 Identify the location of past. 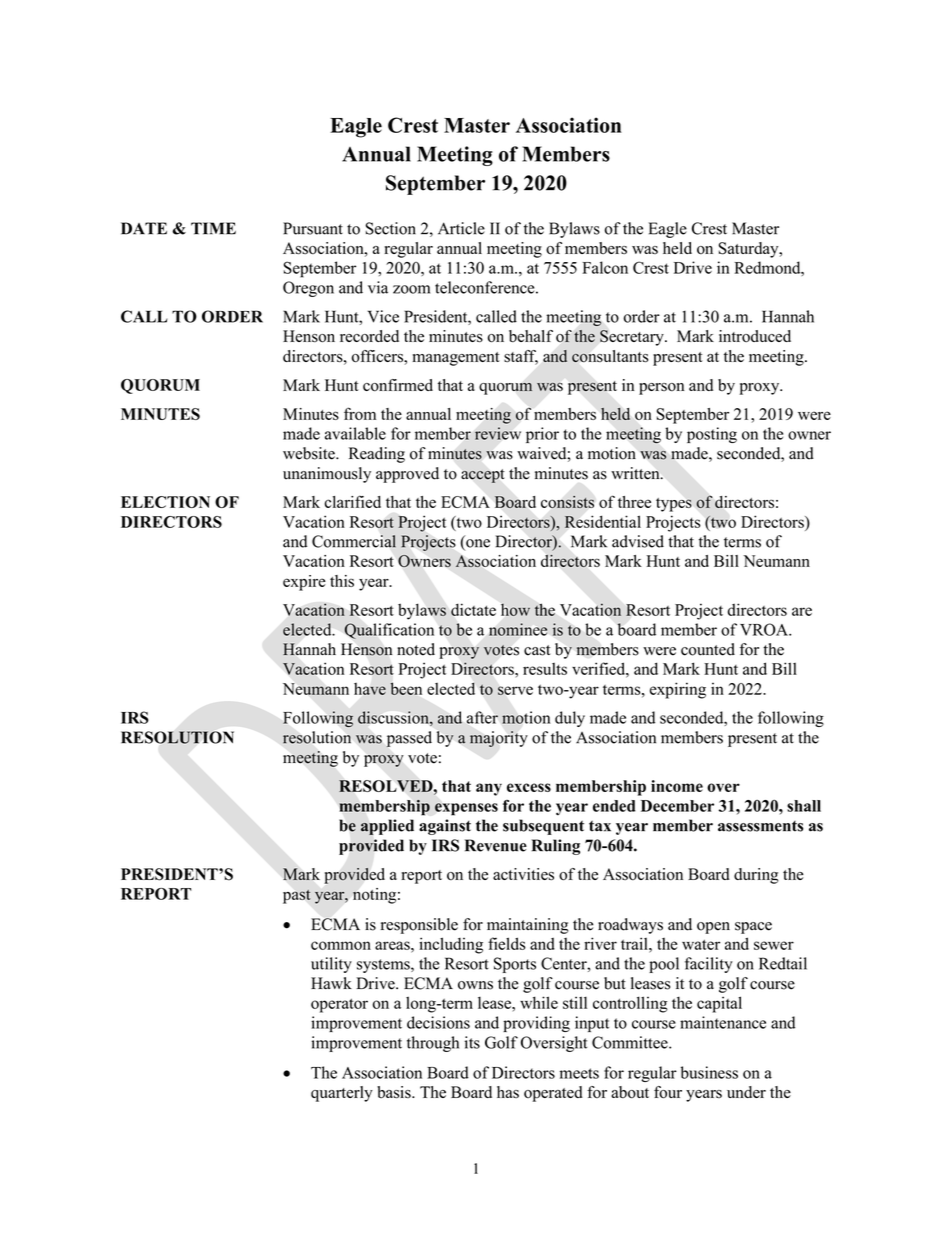
(297, 896).
